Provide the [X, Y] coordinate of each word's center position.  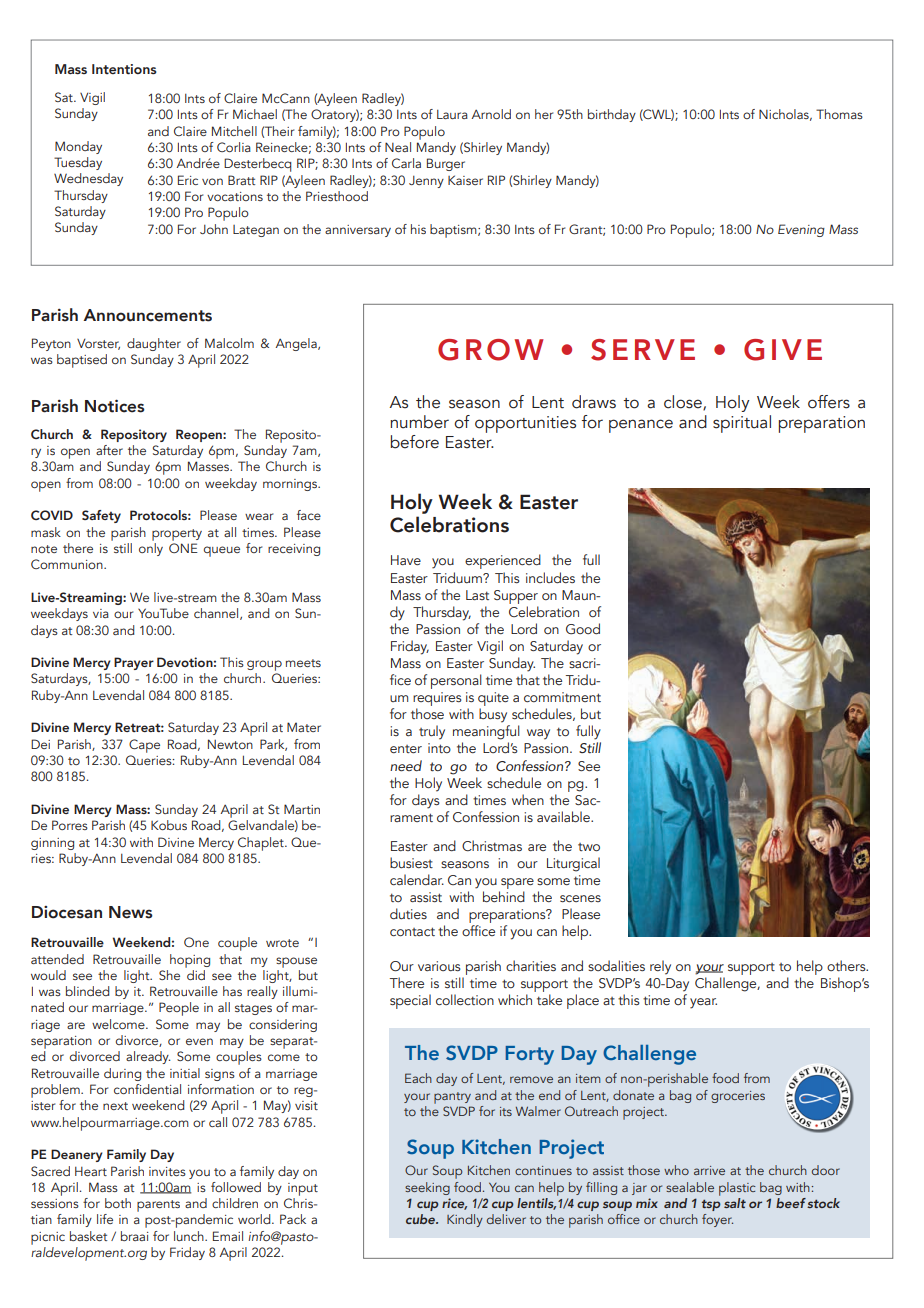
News [131, 912]
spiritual [742, 424]
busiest [411, 862]
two [589, 847]
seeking [427, 1188]
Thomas [839, 114]
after [109, 450]
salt [735, 1203]
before [415, 442]
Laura [452, 114]
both [118, 1203]
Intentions [124, 69]
